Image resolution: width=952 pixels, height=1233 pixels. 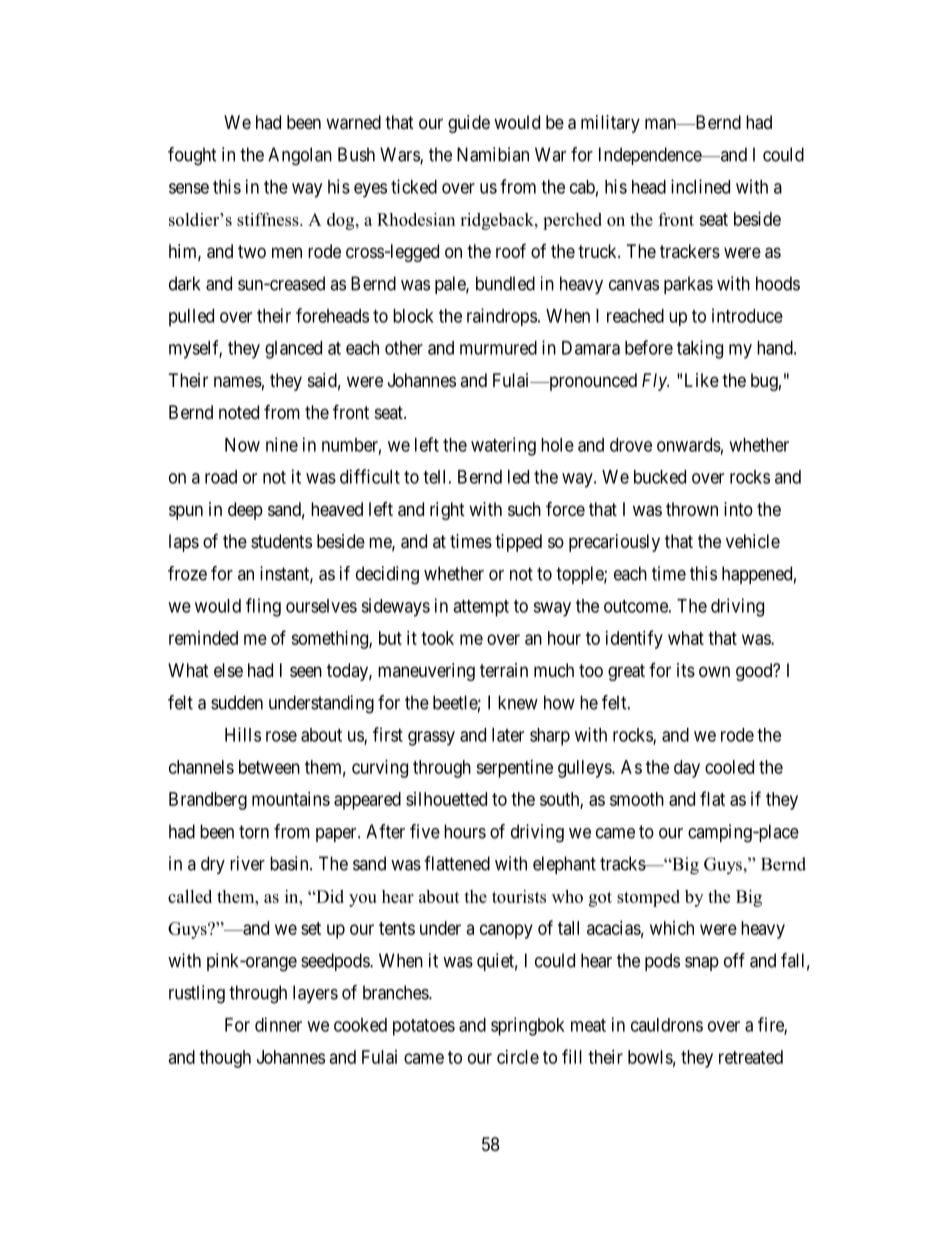 I want to click on Angolan, so click(x=300, y=156).
